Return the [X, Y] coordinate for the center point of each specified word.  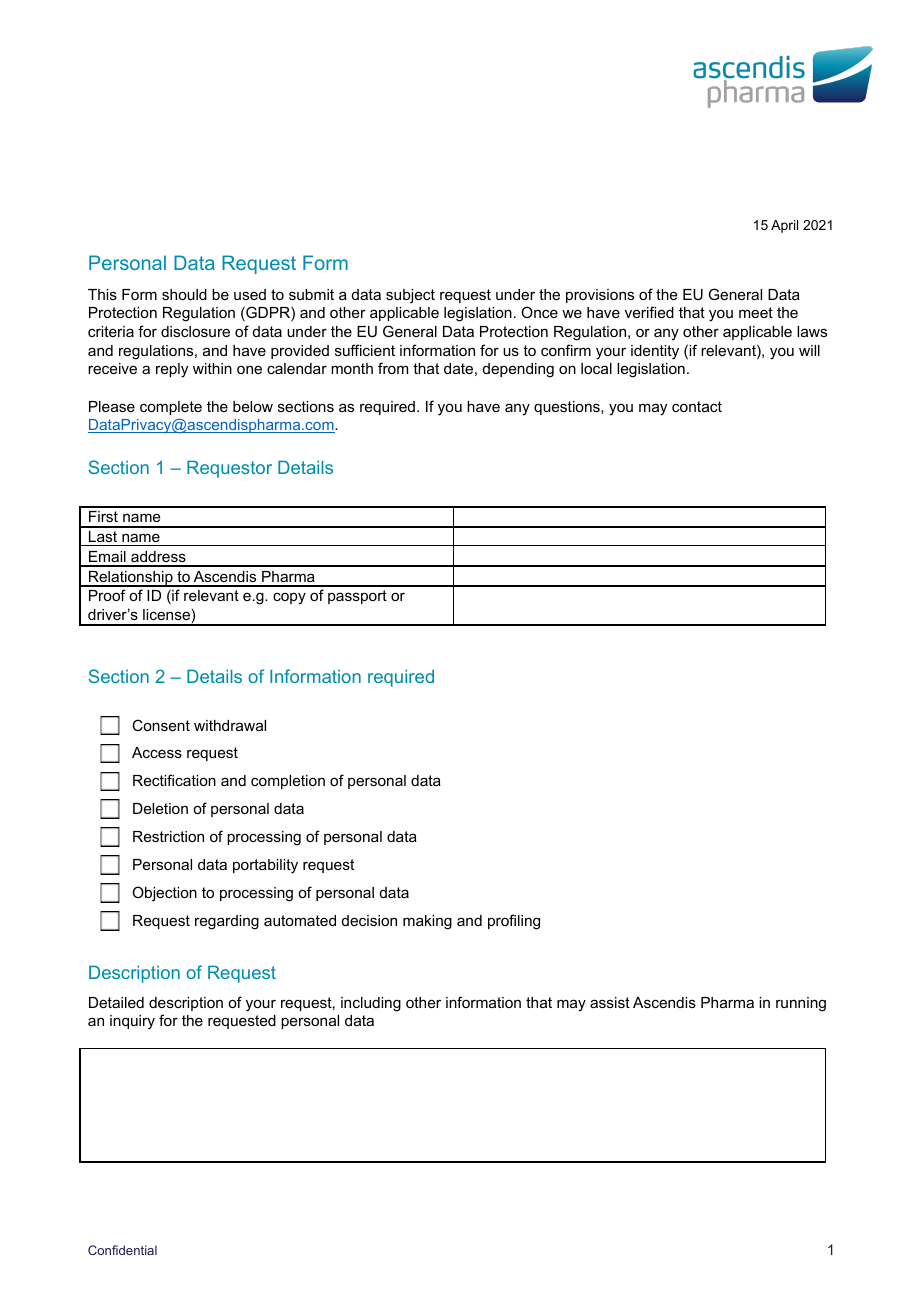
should [184, 294]
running [801, 1004]
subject [410, 296]
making [427, 922]
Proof [107, 595]
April [784, 226]
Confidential [122, 1250]
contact [697, 406]
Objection [164, 894]
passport [357, 597]
